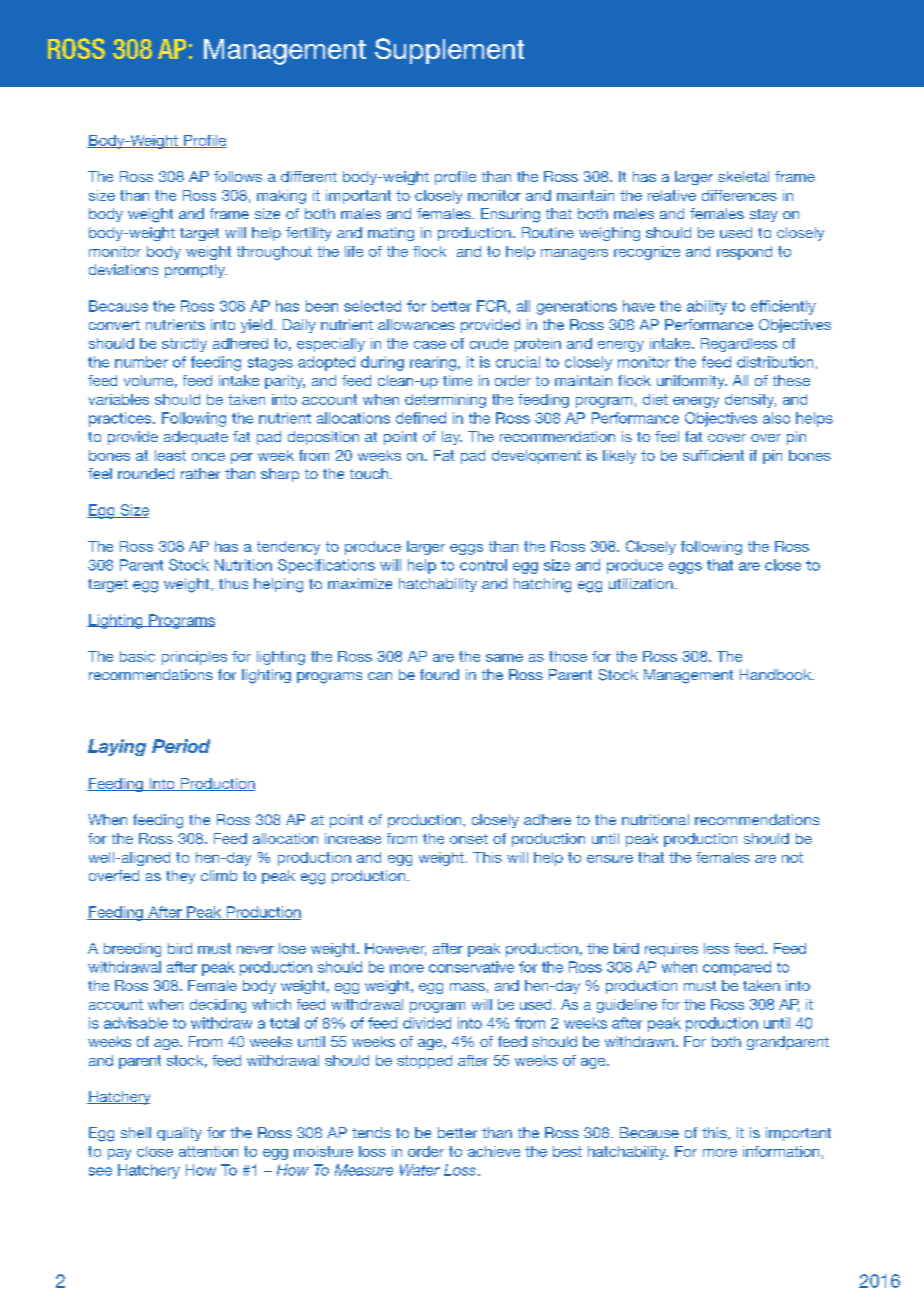  Describe the element at coordinates (781, 1151) in the screenshot. I see `information` at that location.
